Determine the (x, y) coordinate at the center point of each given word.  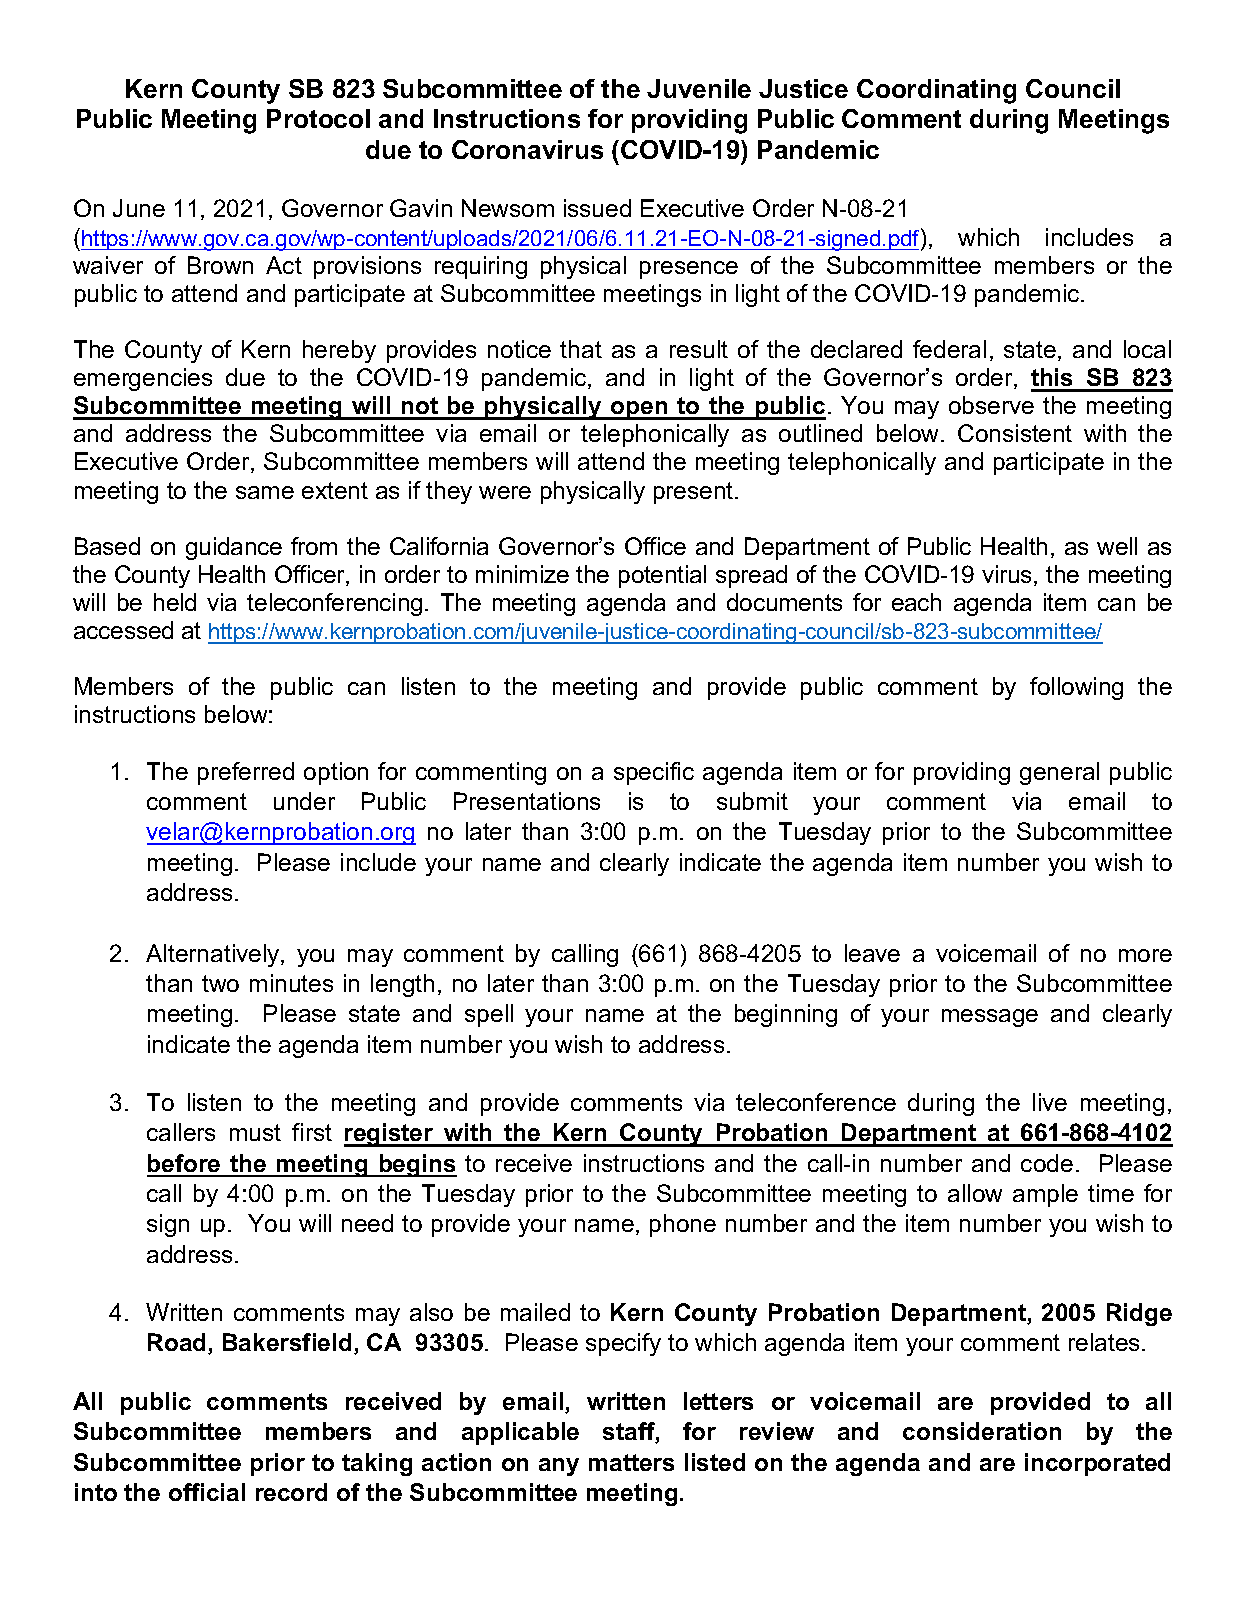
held (175, 602)
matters (631, 1462)
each (916, 602)
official (207, 1492)
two (220, 983)
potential (662, 576)
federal (949, 349)
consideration (982, 1431)
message (990, 1018)
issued (597, 208)
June (139, 208)
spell (489, 1015)
